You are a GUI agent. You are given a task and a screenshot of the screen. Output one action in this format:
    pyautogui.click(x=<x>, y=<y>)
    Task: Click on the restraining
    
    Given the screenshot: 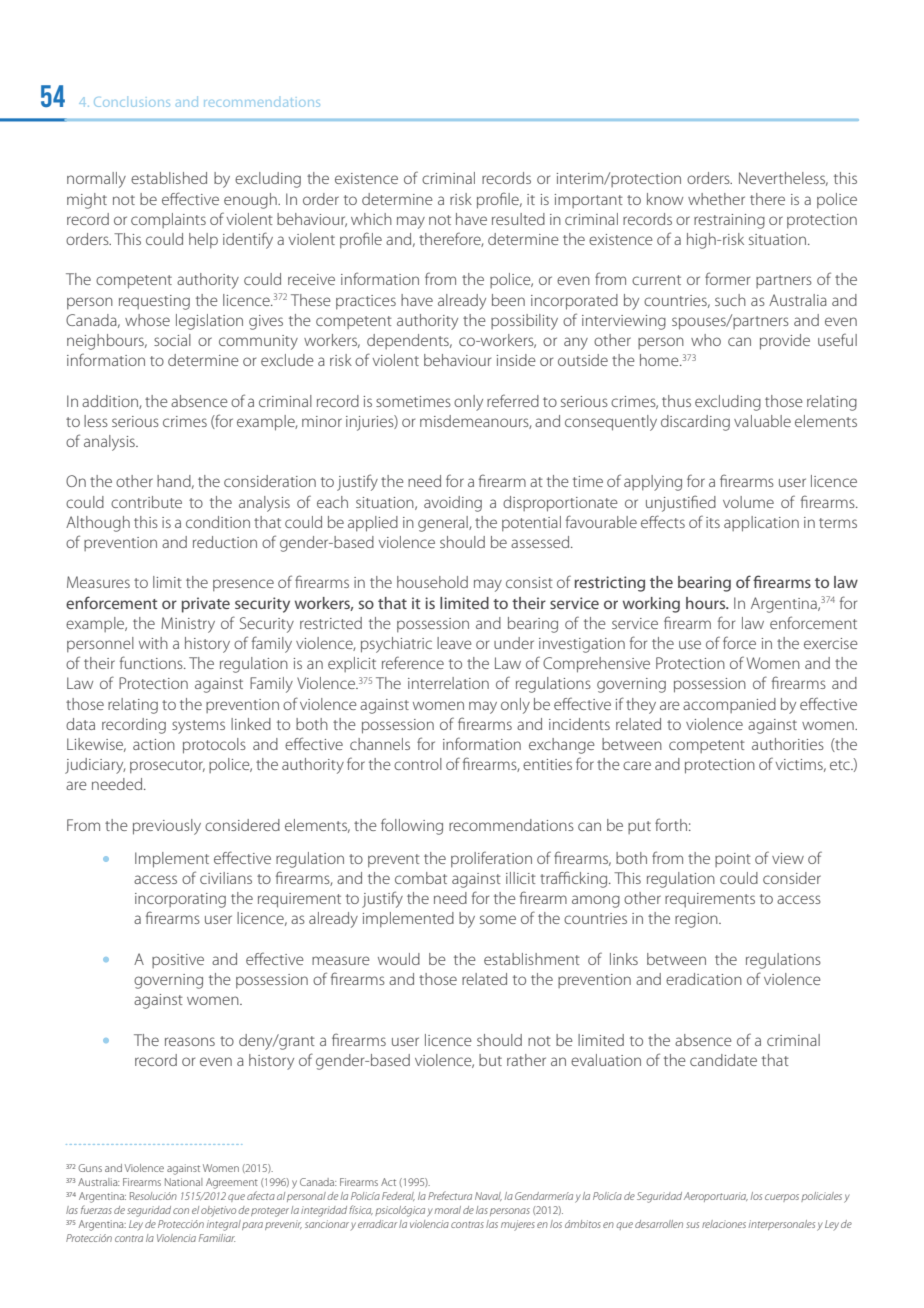 What is the action you would take?
    pyautogui.click(x=729, y=221)
